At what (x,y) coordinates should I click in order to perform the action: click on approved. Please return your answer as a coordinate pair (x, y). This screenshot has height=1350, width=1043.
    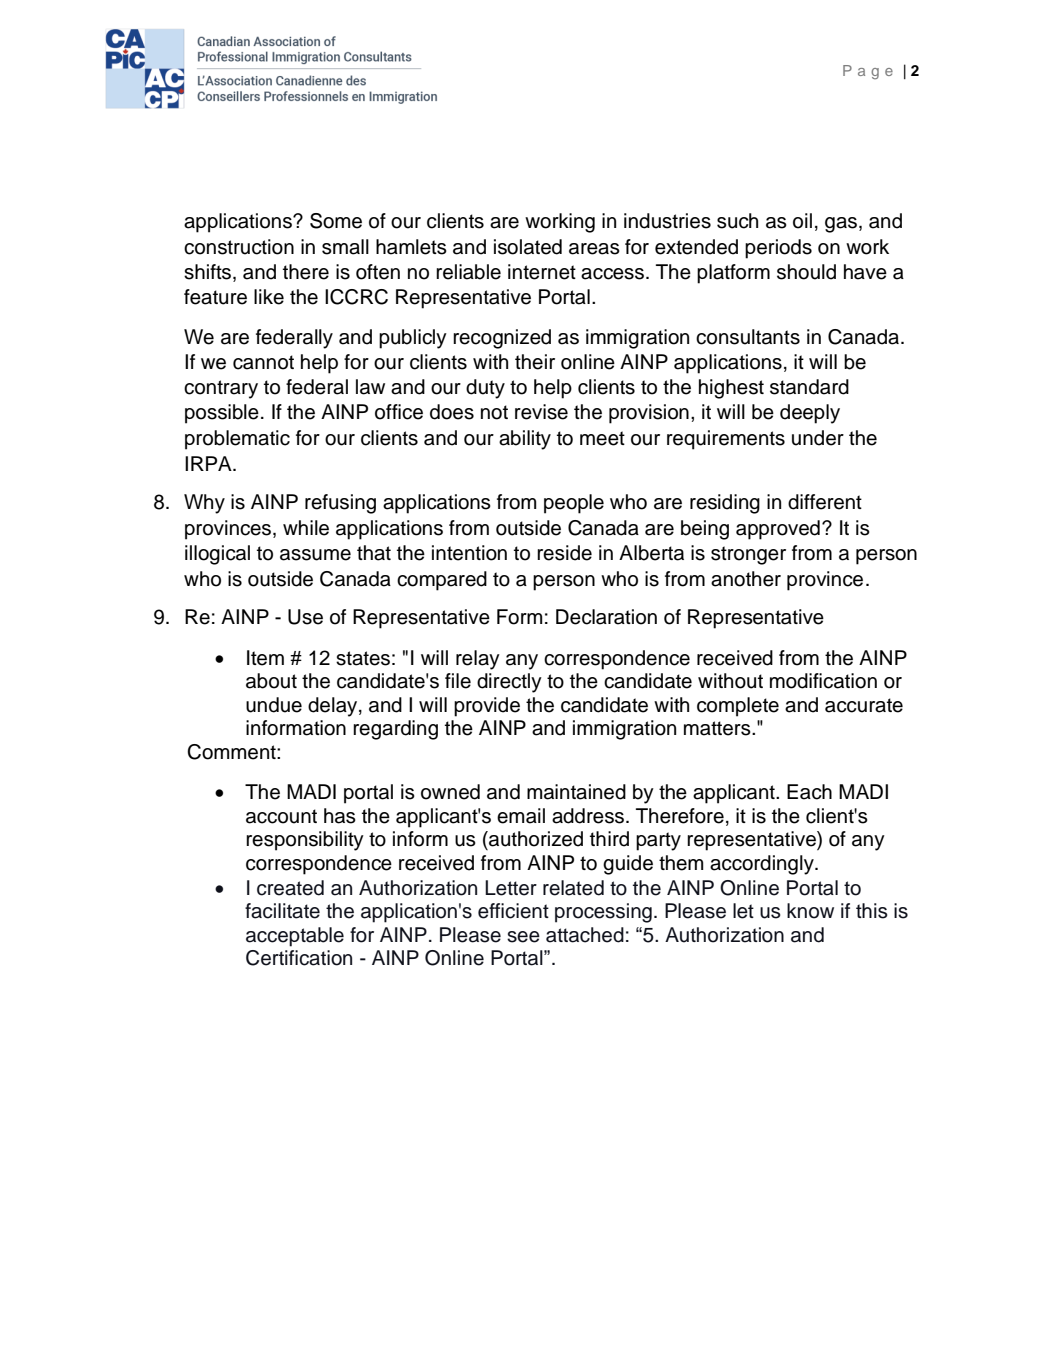
    Looking at the image, I should click on (778, 530).
